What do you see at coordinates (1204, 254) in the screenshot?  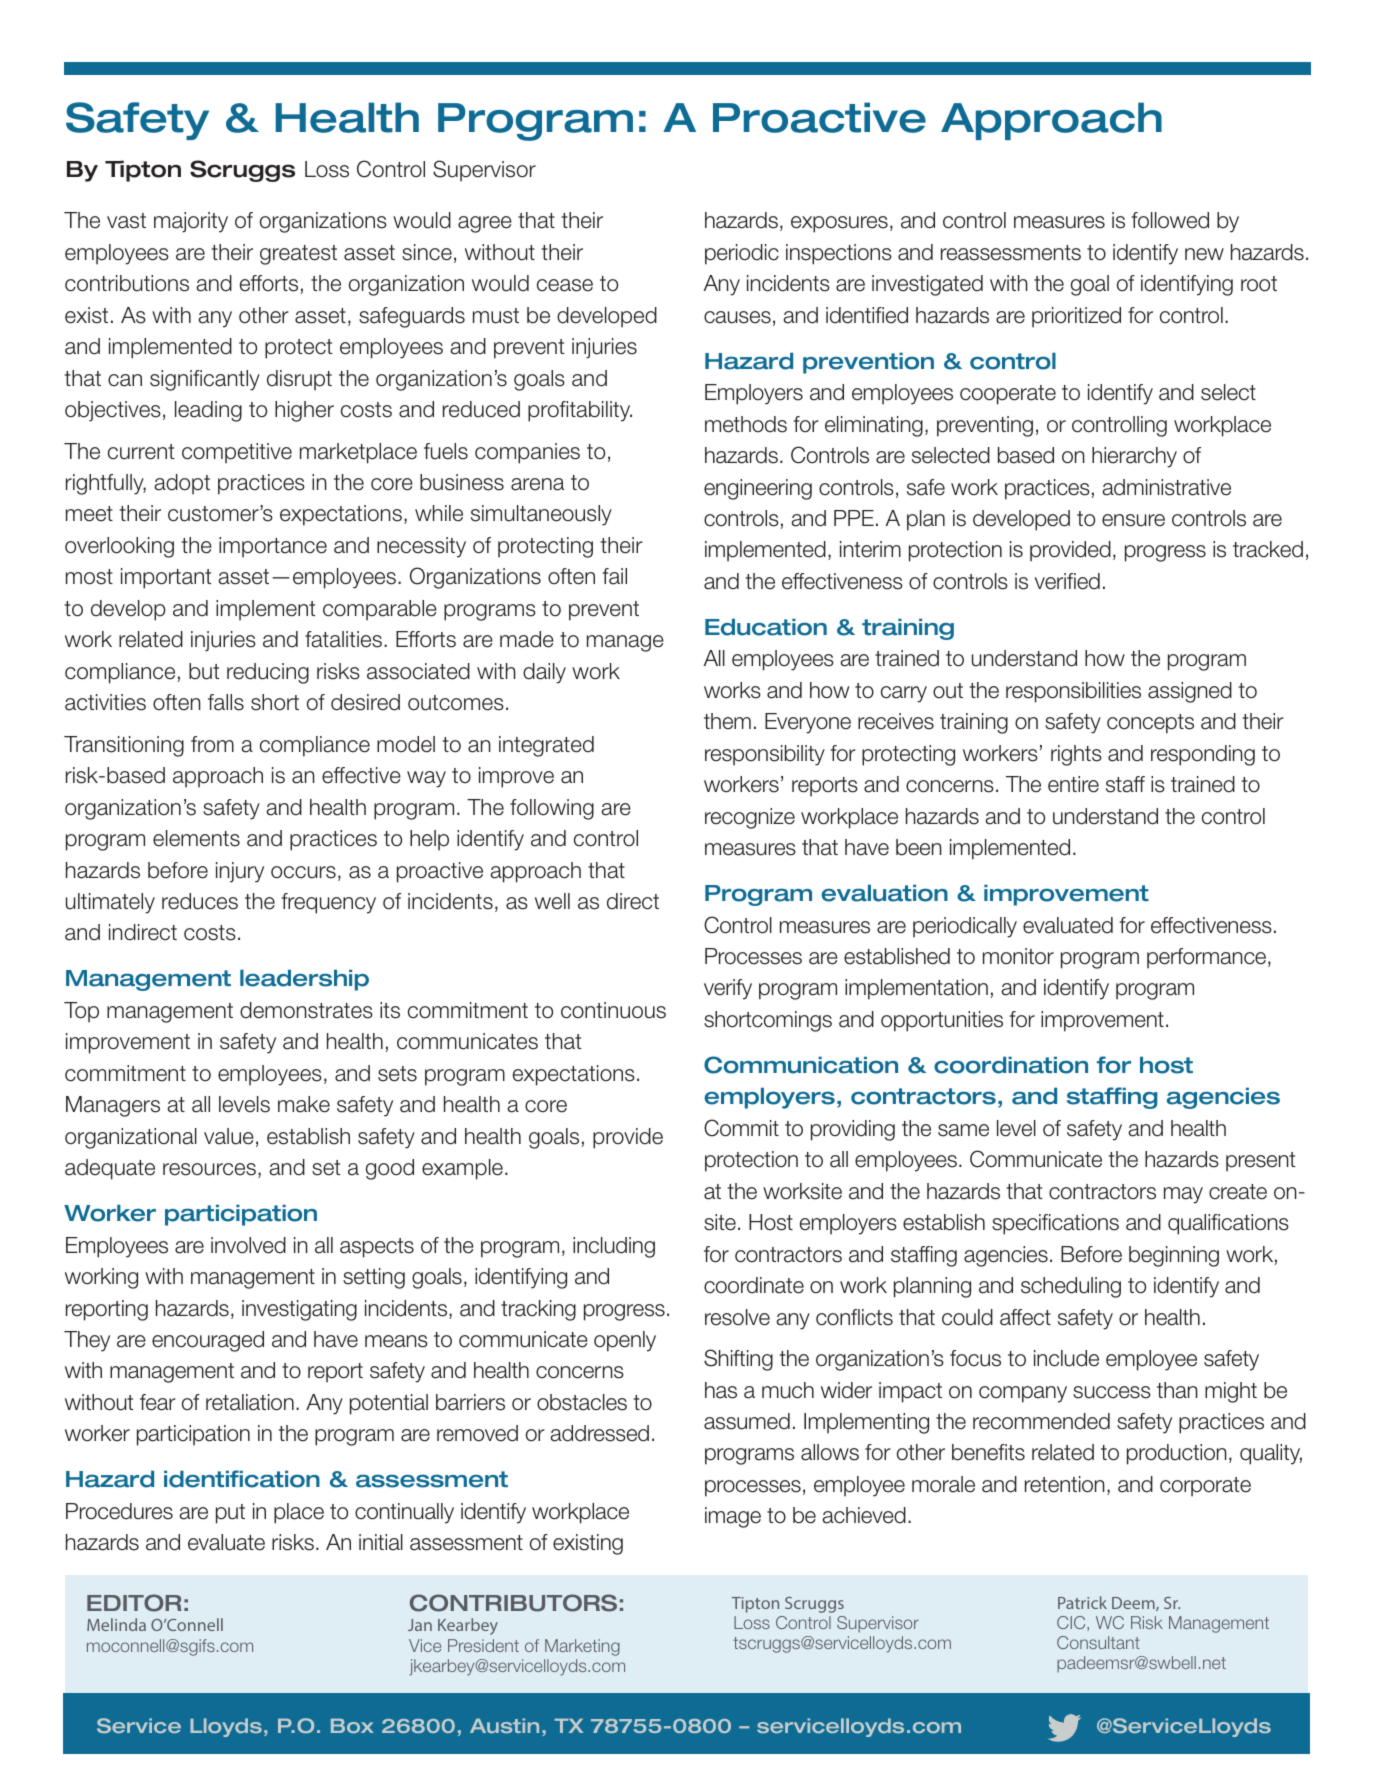 I see `new` at bounding box center [1204, 254].
